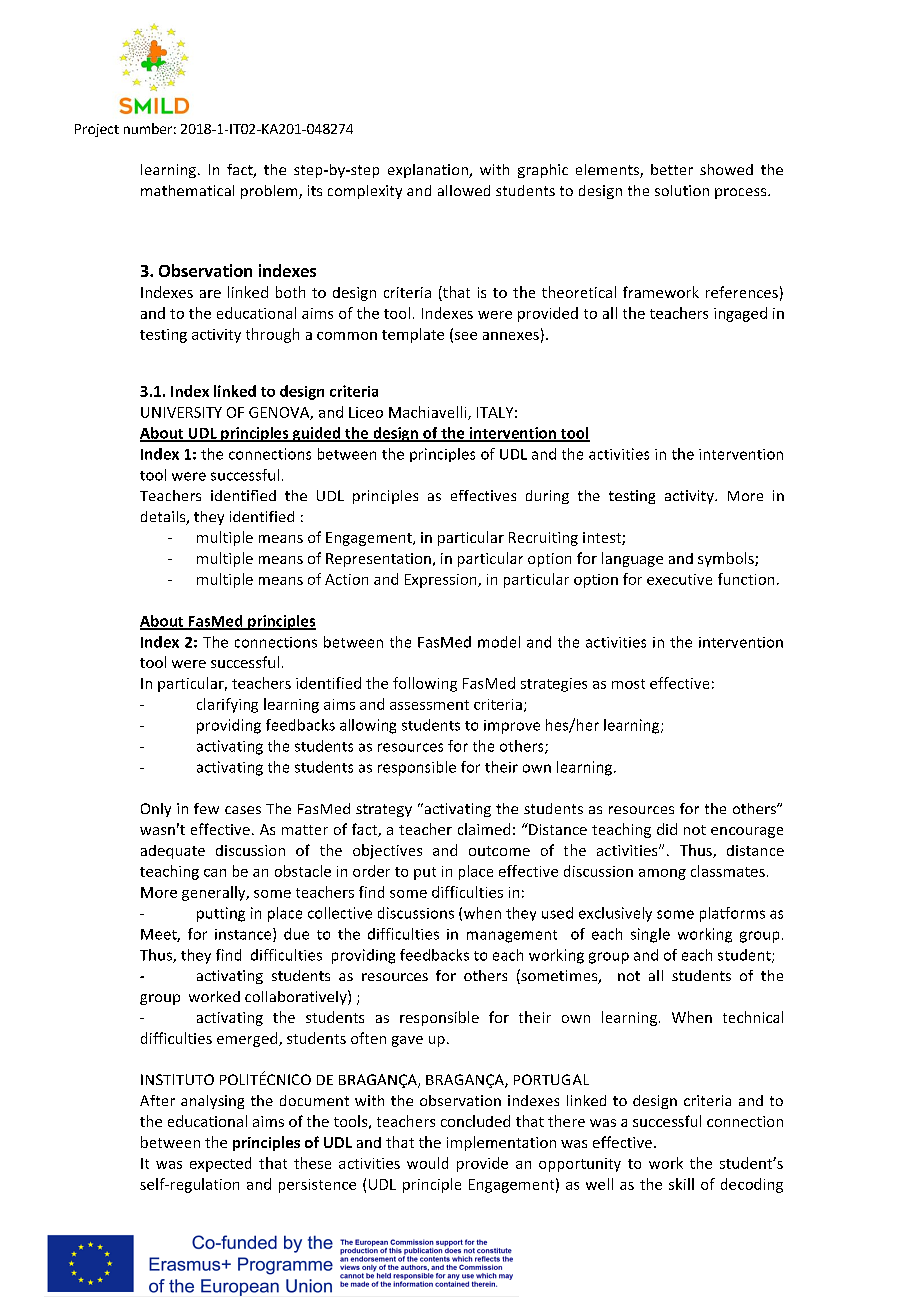 The width and height of the image is (924, 1308). Describe the element at coordinates (429, 171) in the image. I see `explanation` at that location.
